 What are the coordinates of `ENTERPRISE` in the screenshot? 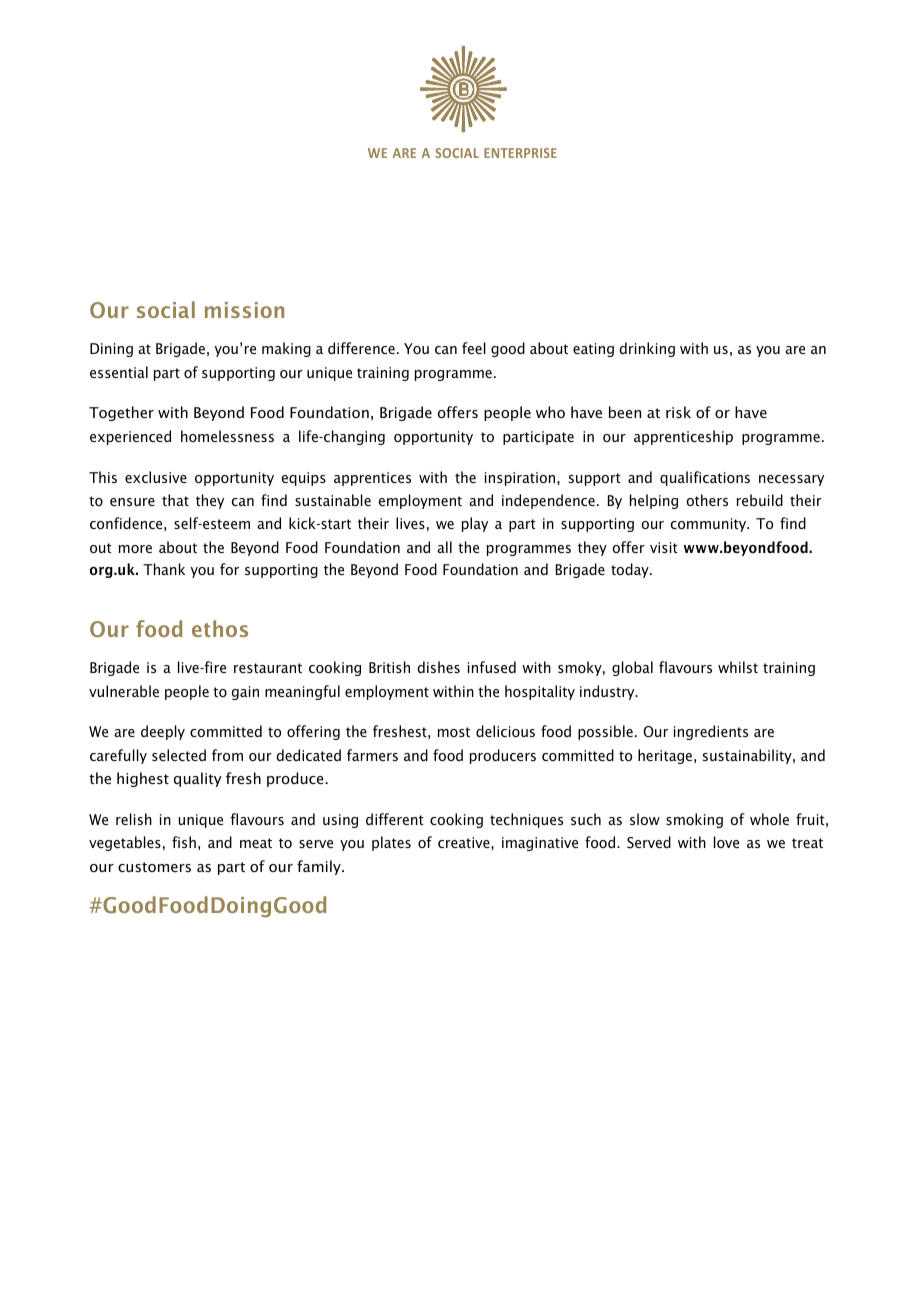 It's located at (520, 153).
